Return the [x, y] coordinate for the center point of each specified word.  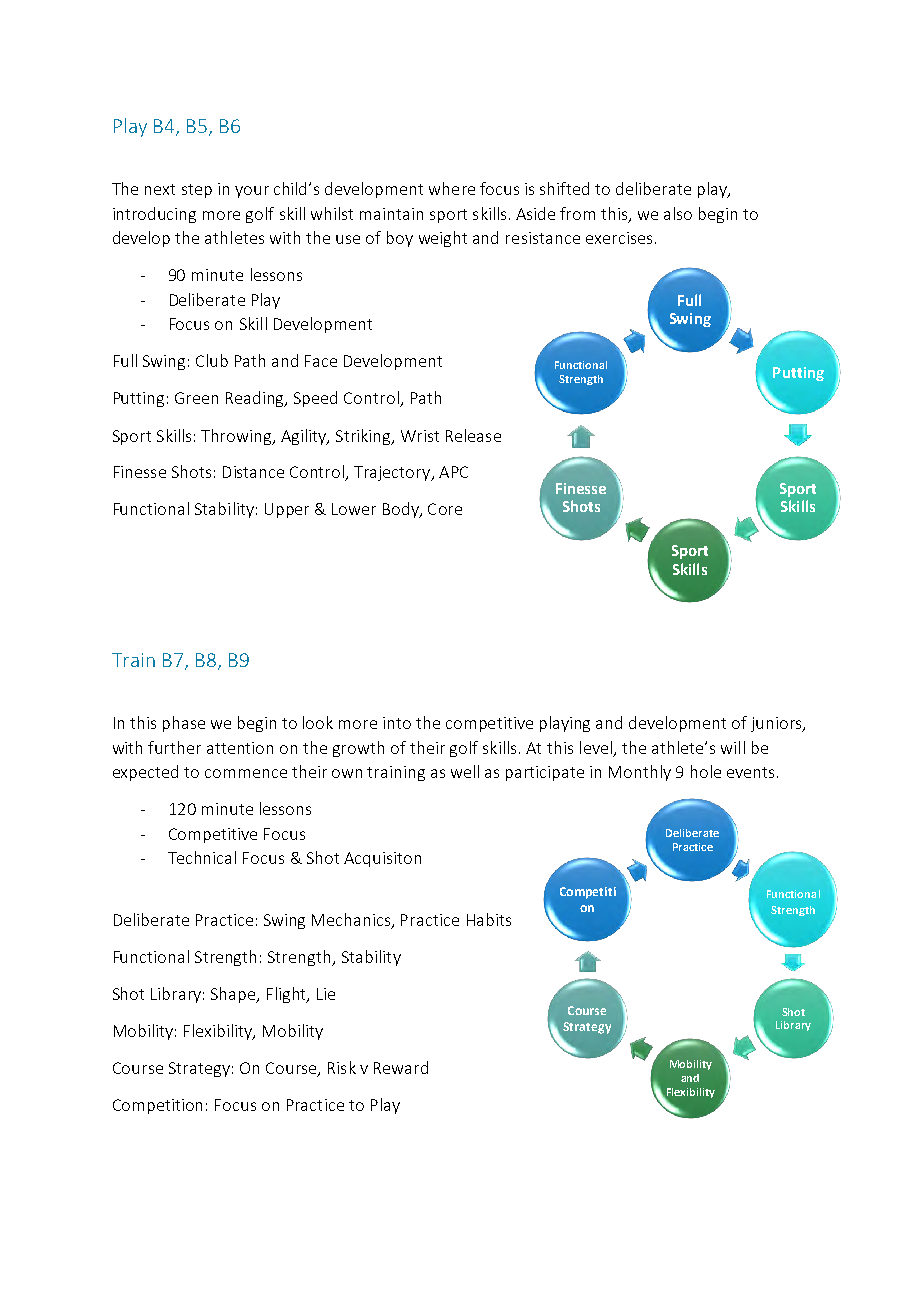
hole [706, 771]
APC [453, 472]
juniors [777, 724]
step [197, 191]
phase [184, 724]
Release [473, 435]
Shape [234, 995]
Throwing [237, 437]
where [452, 188]
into [397, 723]
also [678, 213]
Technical [202, 857]
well [465, 771]
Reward [401, 1067]
